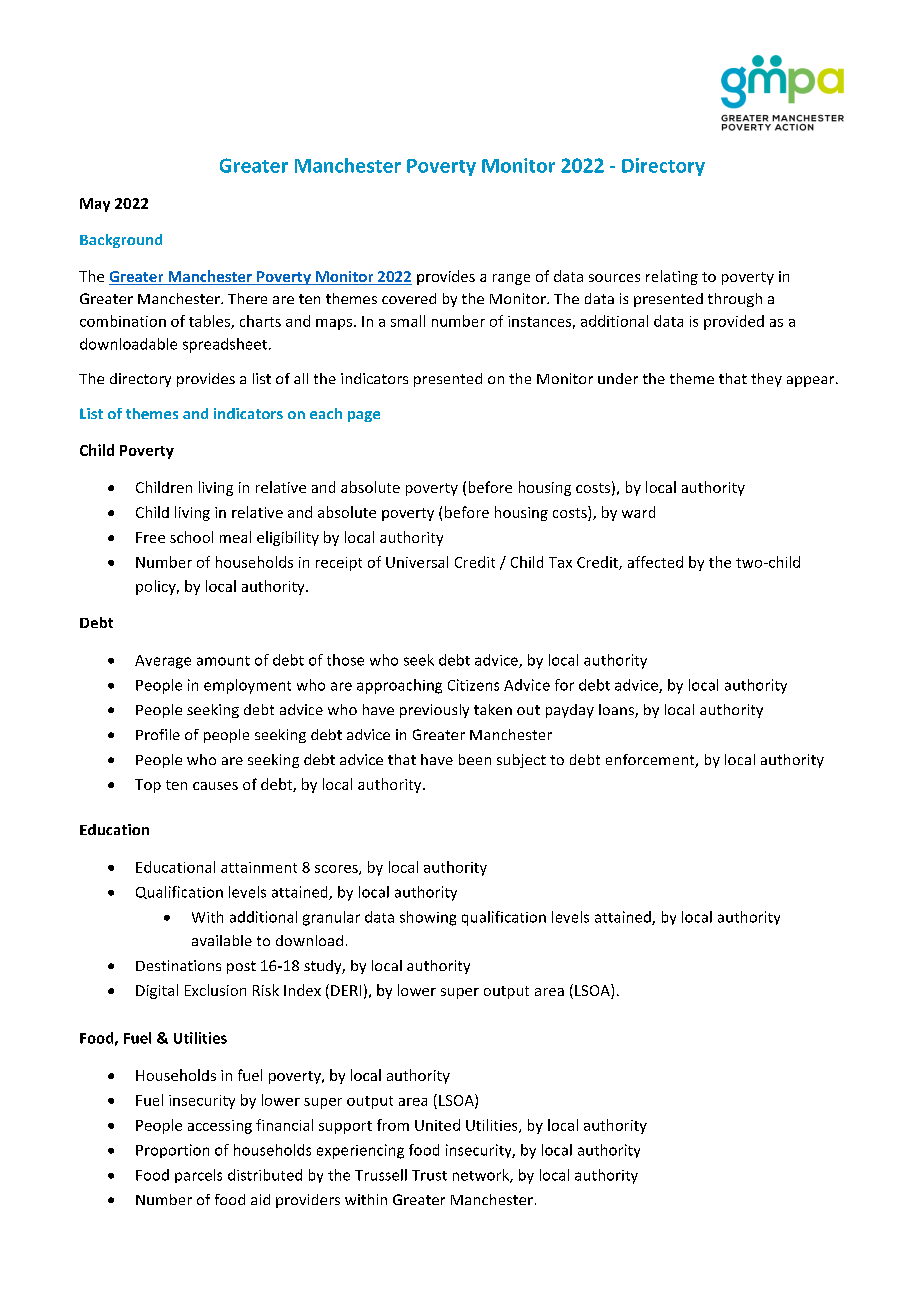 This document has height=1308, width=924. Describe the element at coordinates (672, 277) in the document. I see `relating` at that location.
